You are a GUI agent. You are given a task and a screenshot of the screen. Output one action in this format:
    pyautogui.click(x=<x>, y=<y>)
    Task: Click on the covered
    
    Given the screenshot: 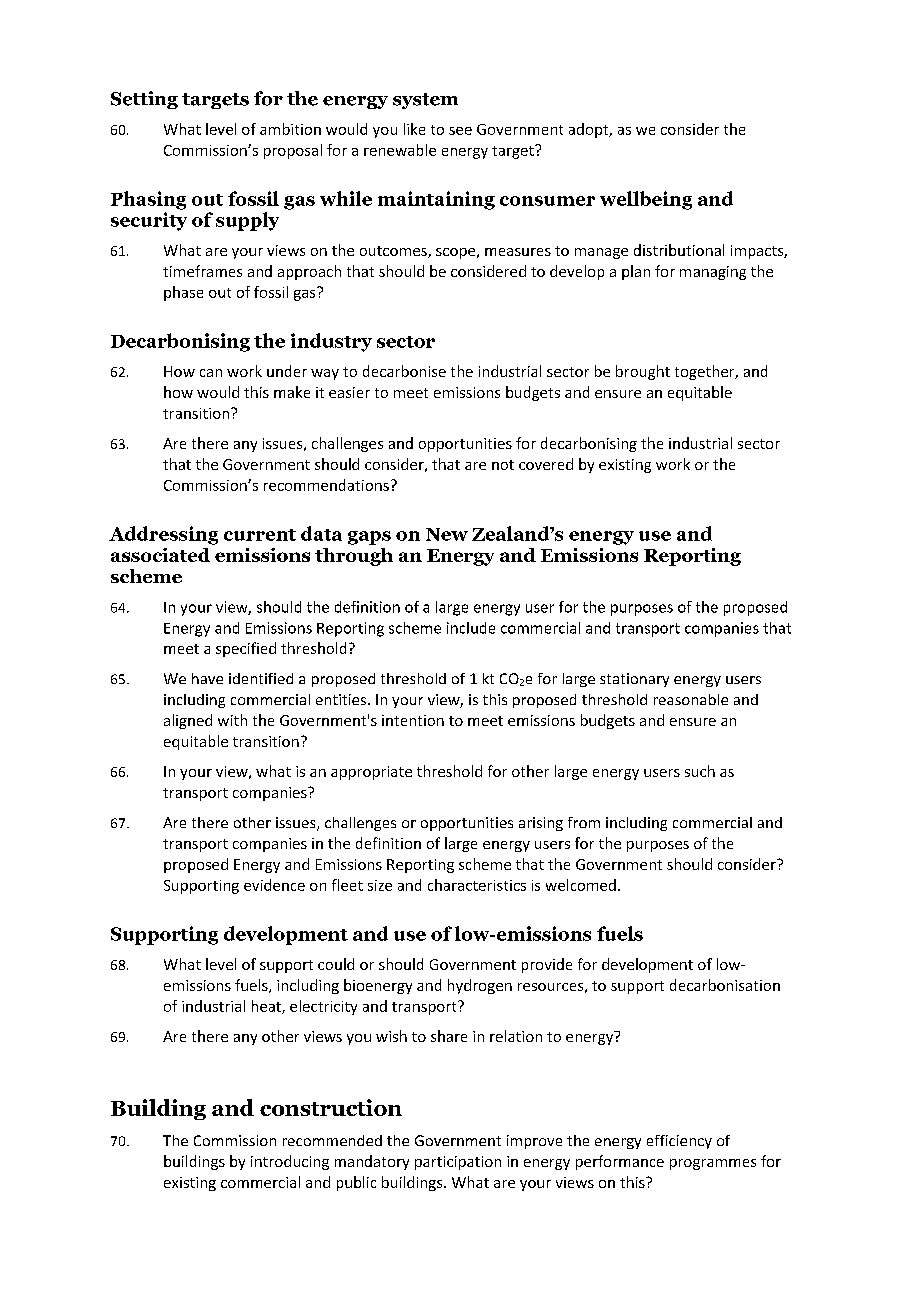 What is the action you would take?
    pyautogui.click(x=546, y=464)
